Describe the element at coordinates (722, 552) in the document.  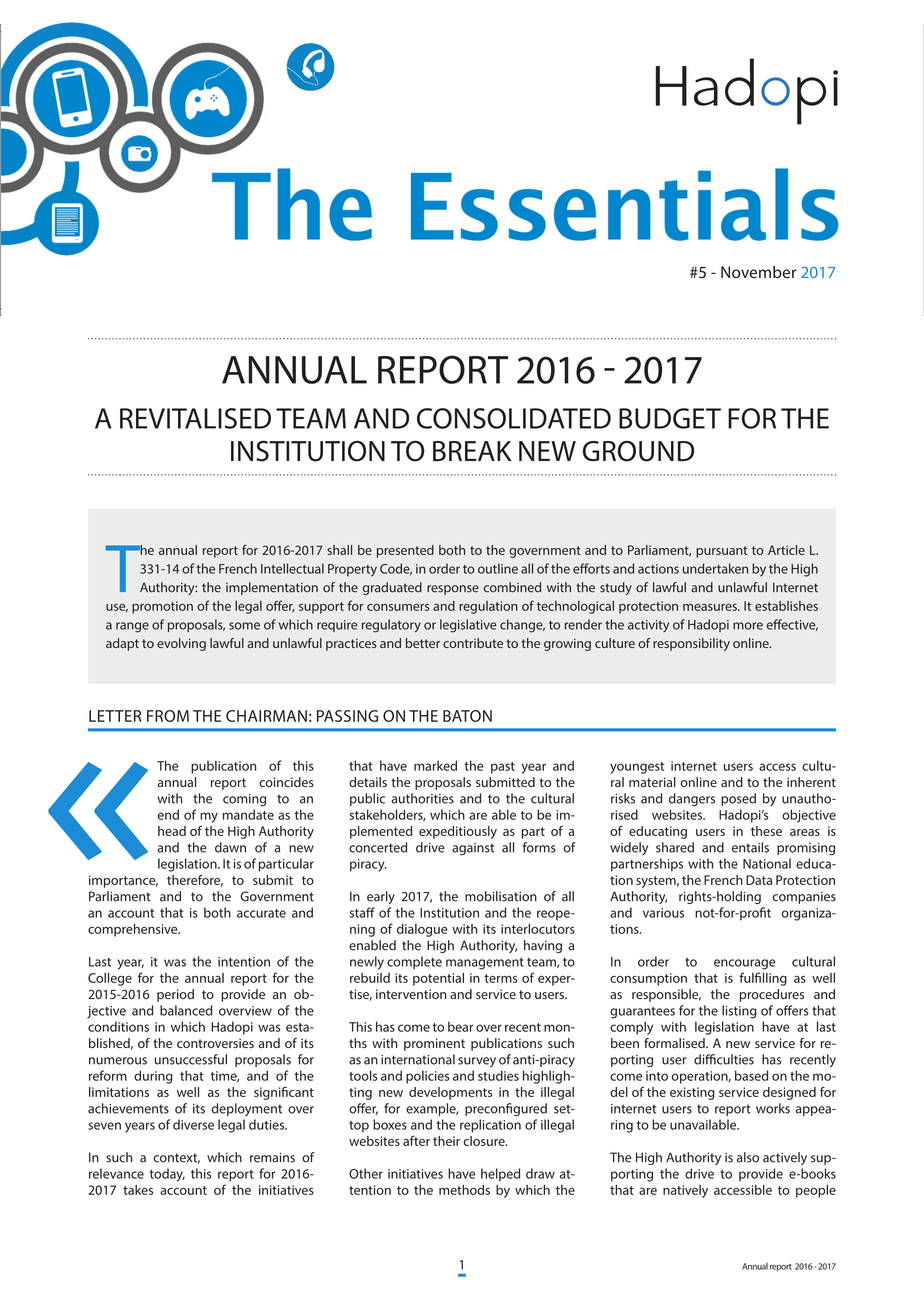
I see `pursuant` at that location.
